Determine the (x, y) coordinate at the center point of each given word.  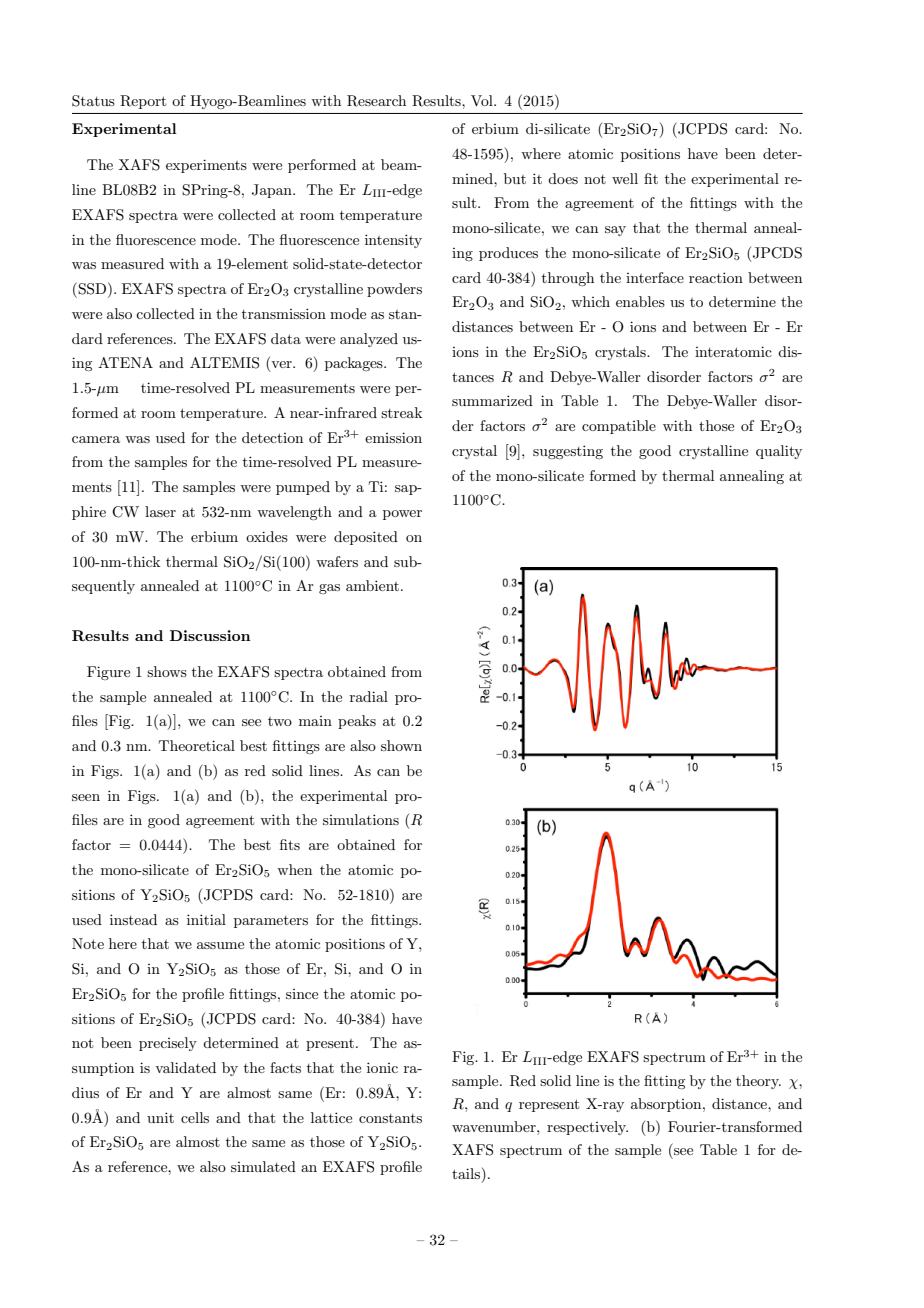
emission (393, 437)
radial (369, 696)
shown (401, 745)
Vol (483, 100)
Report (143, 102)
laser (160, 511)
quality (779, 452)
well (625, 178)
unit (160, 1117)
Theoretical (197, 745)
